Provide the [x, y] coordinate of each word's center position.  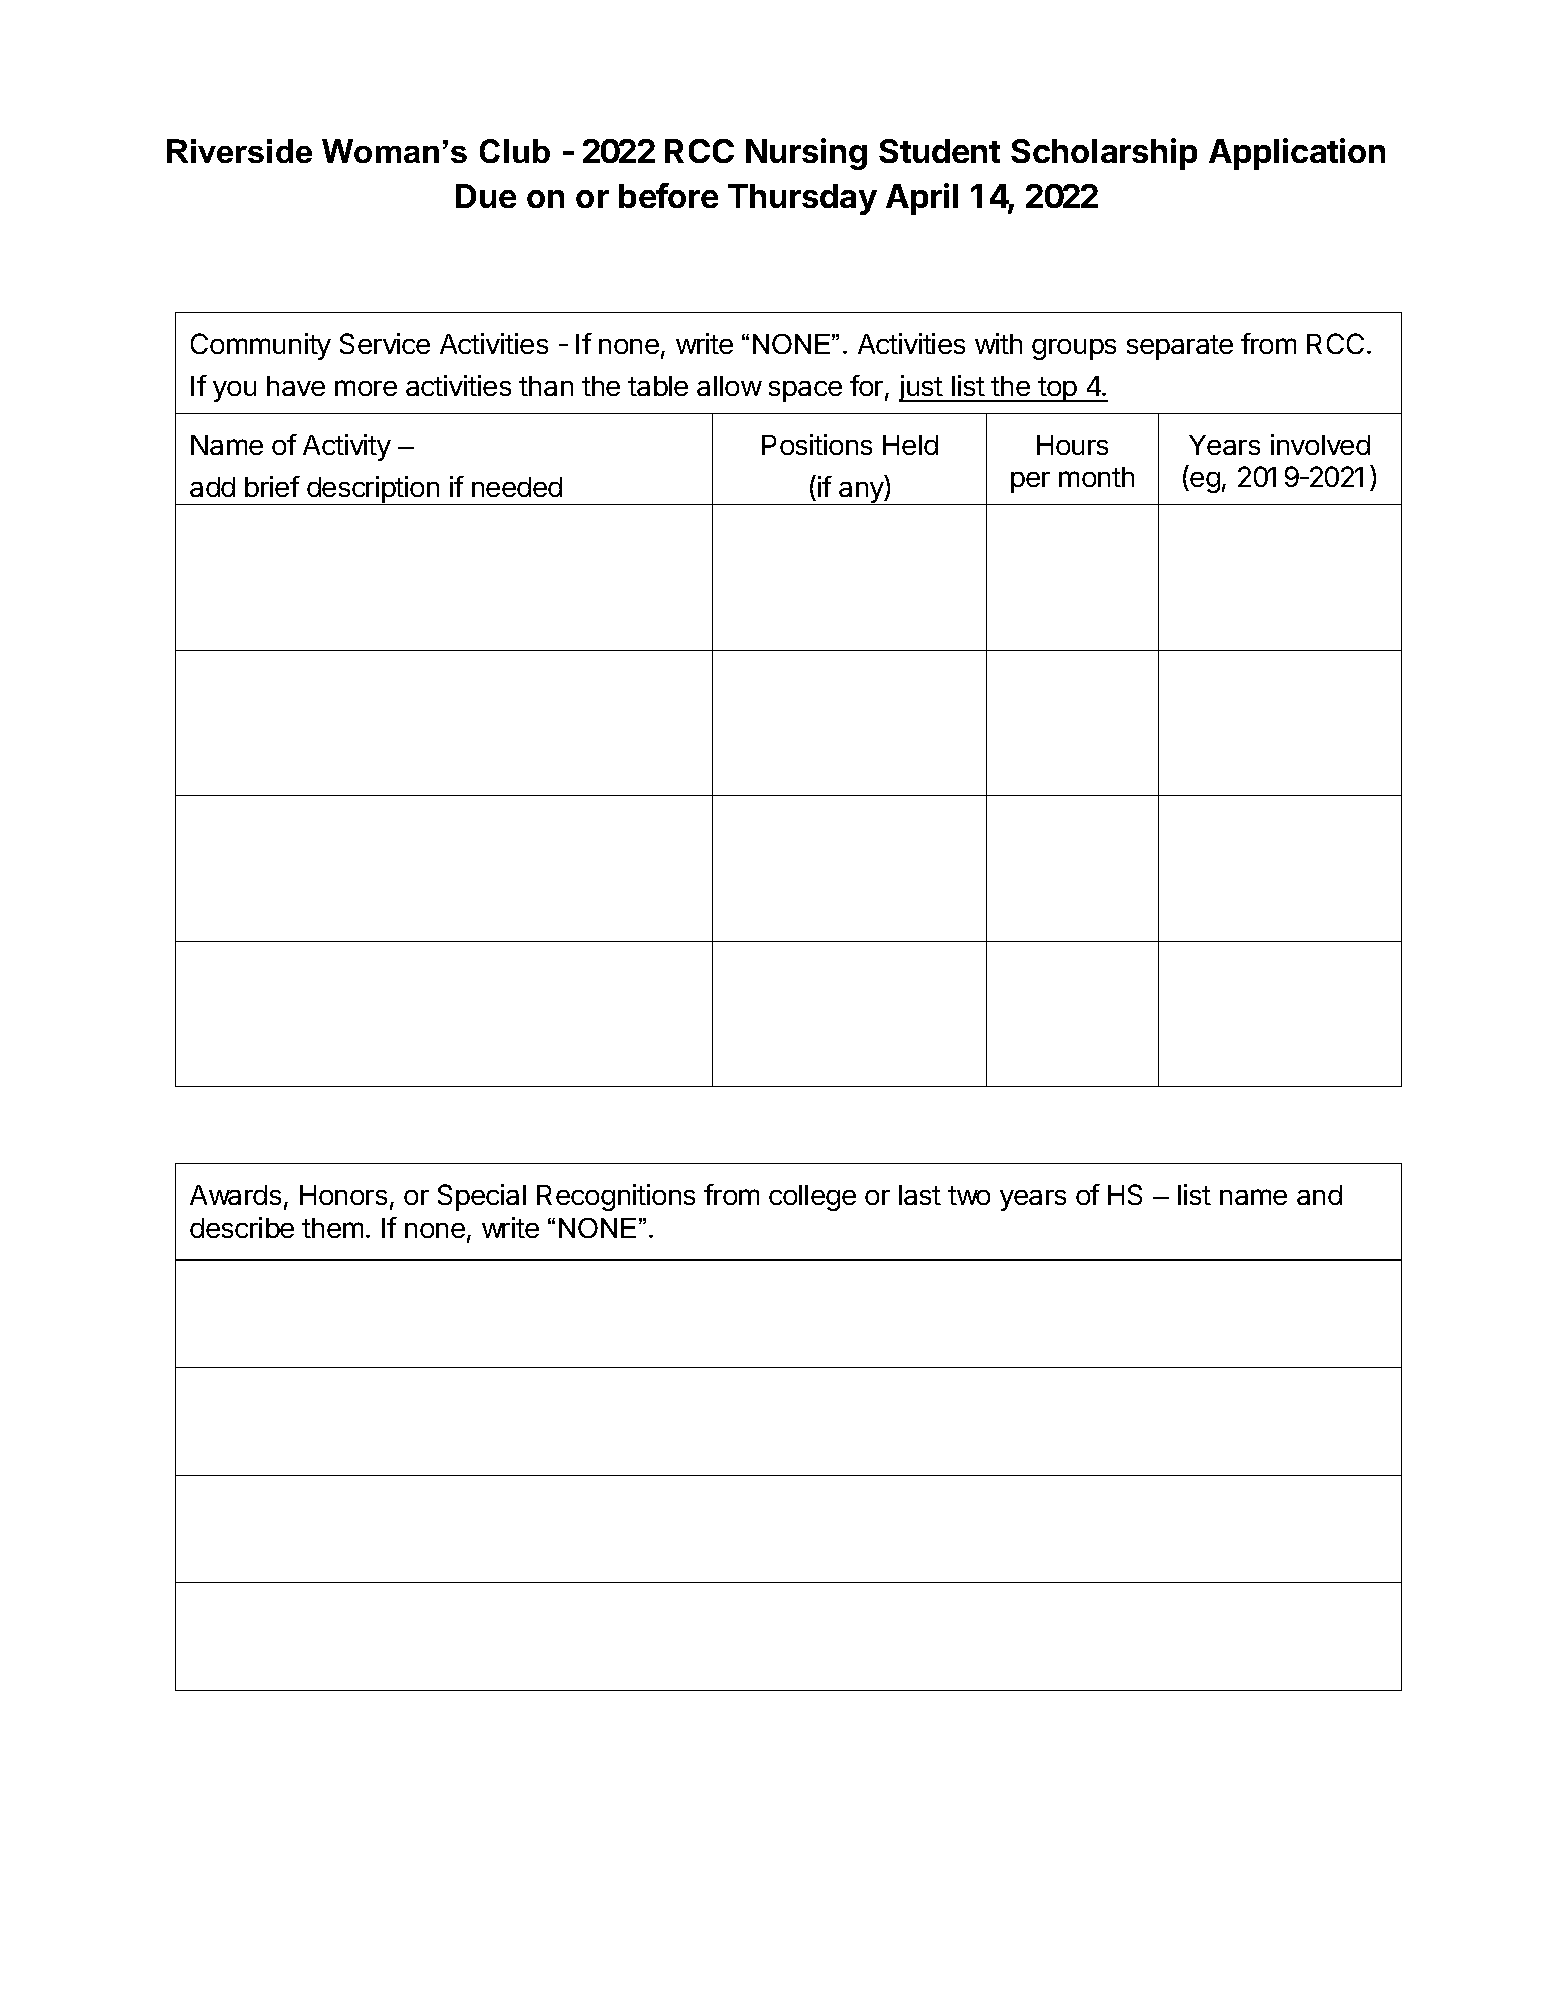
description [373, 490]
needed [517, 487]
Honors [343, 1195]
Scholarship [1104, 154]
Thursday [802, 199]
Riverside [239, 151]
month [1096, 477]
